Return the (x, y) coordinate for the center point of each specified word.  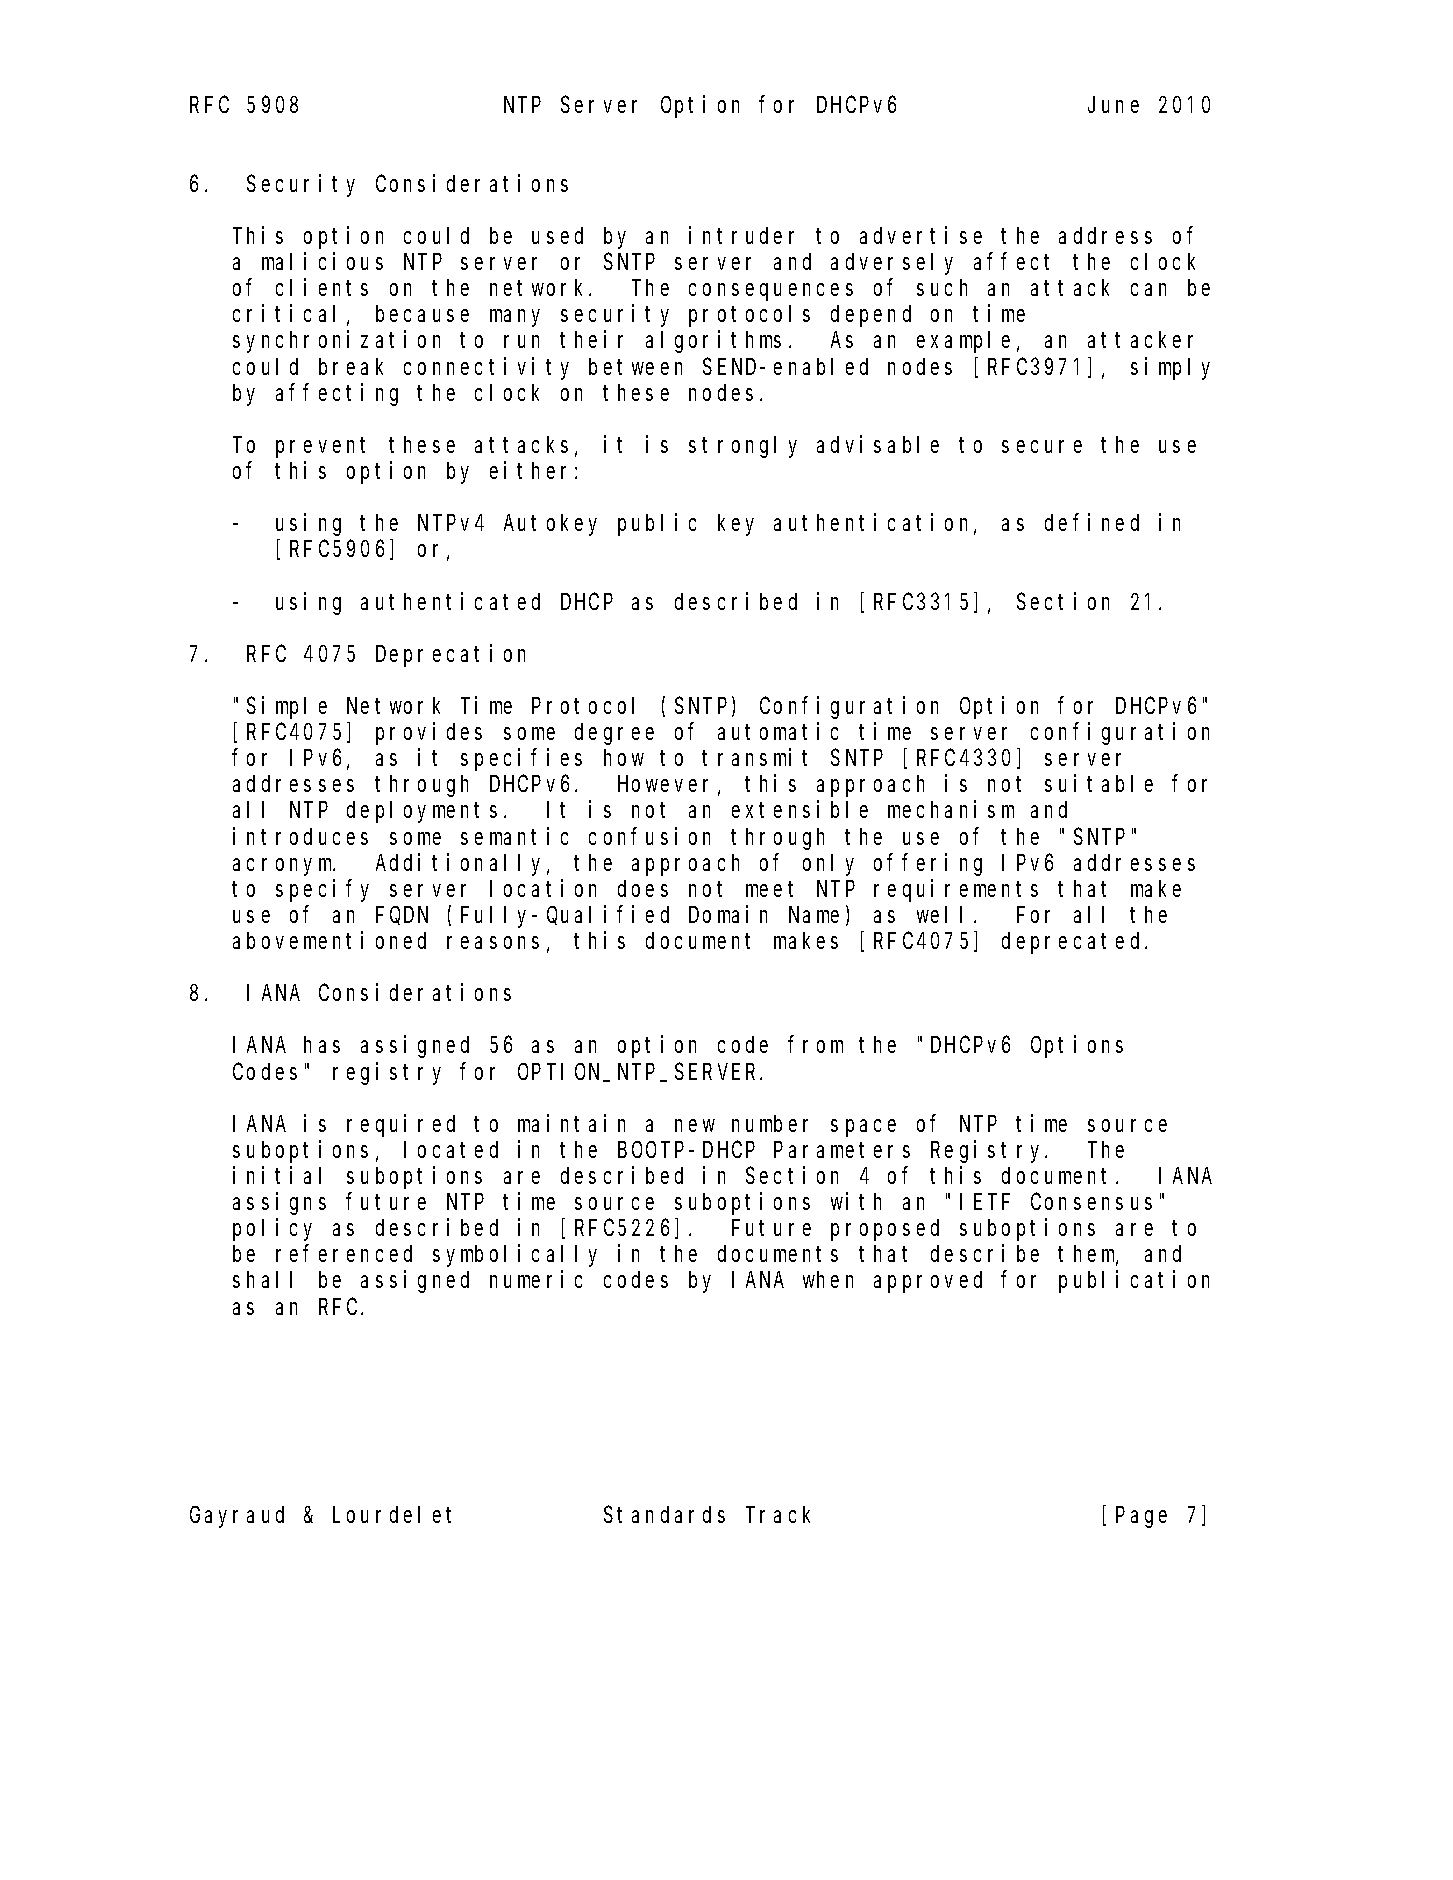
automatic (778, 731)
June (1113, 105)
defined (1092, 522)
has (322, 1045)
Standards (664, 1515)
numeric (536, 1279)
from (815, 1045)
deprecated (1074, 943)
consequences (771, 292)
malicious (322, 261)
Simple (287, 707)
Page (1141, 1518)
